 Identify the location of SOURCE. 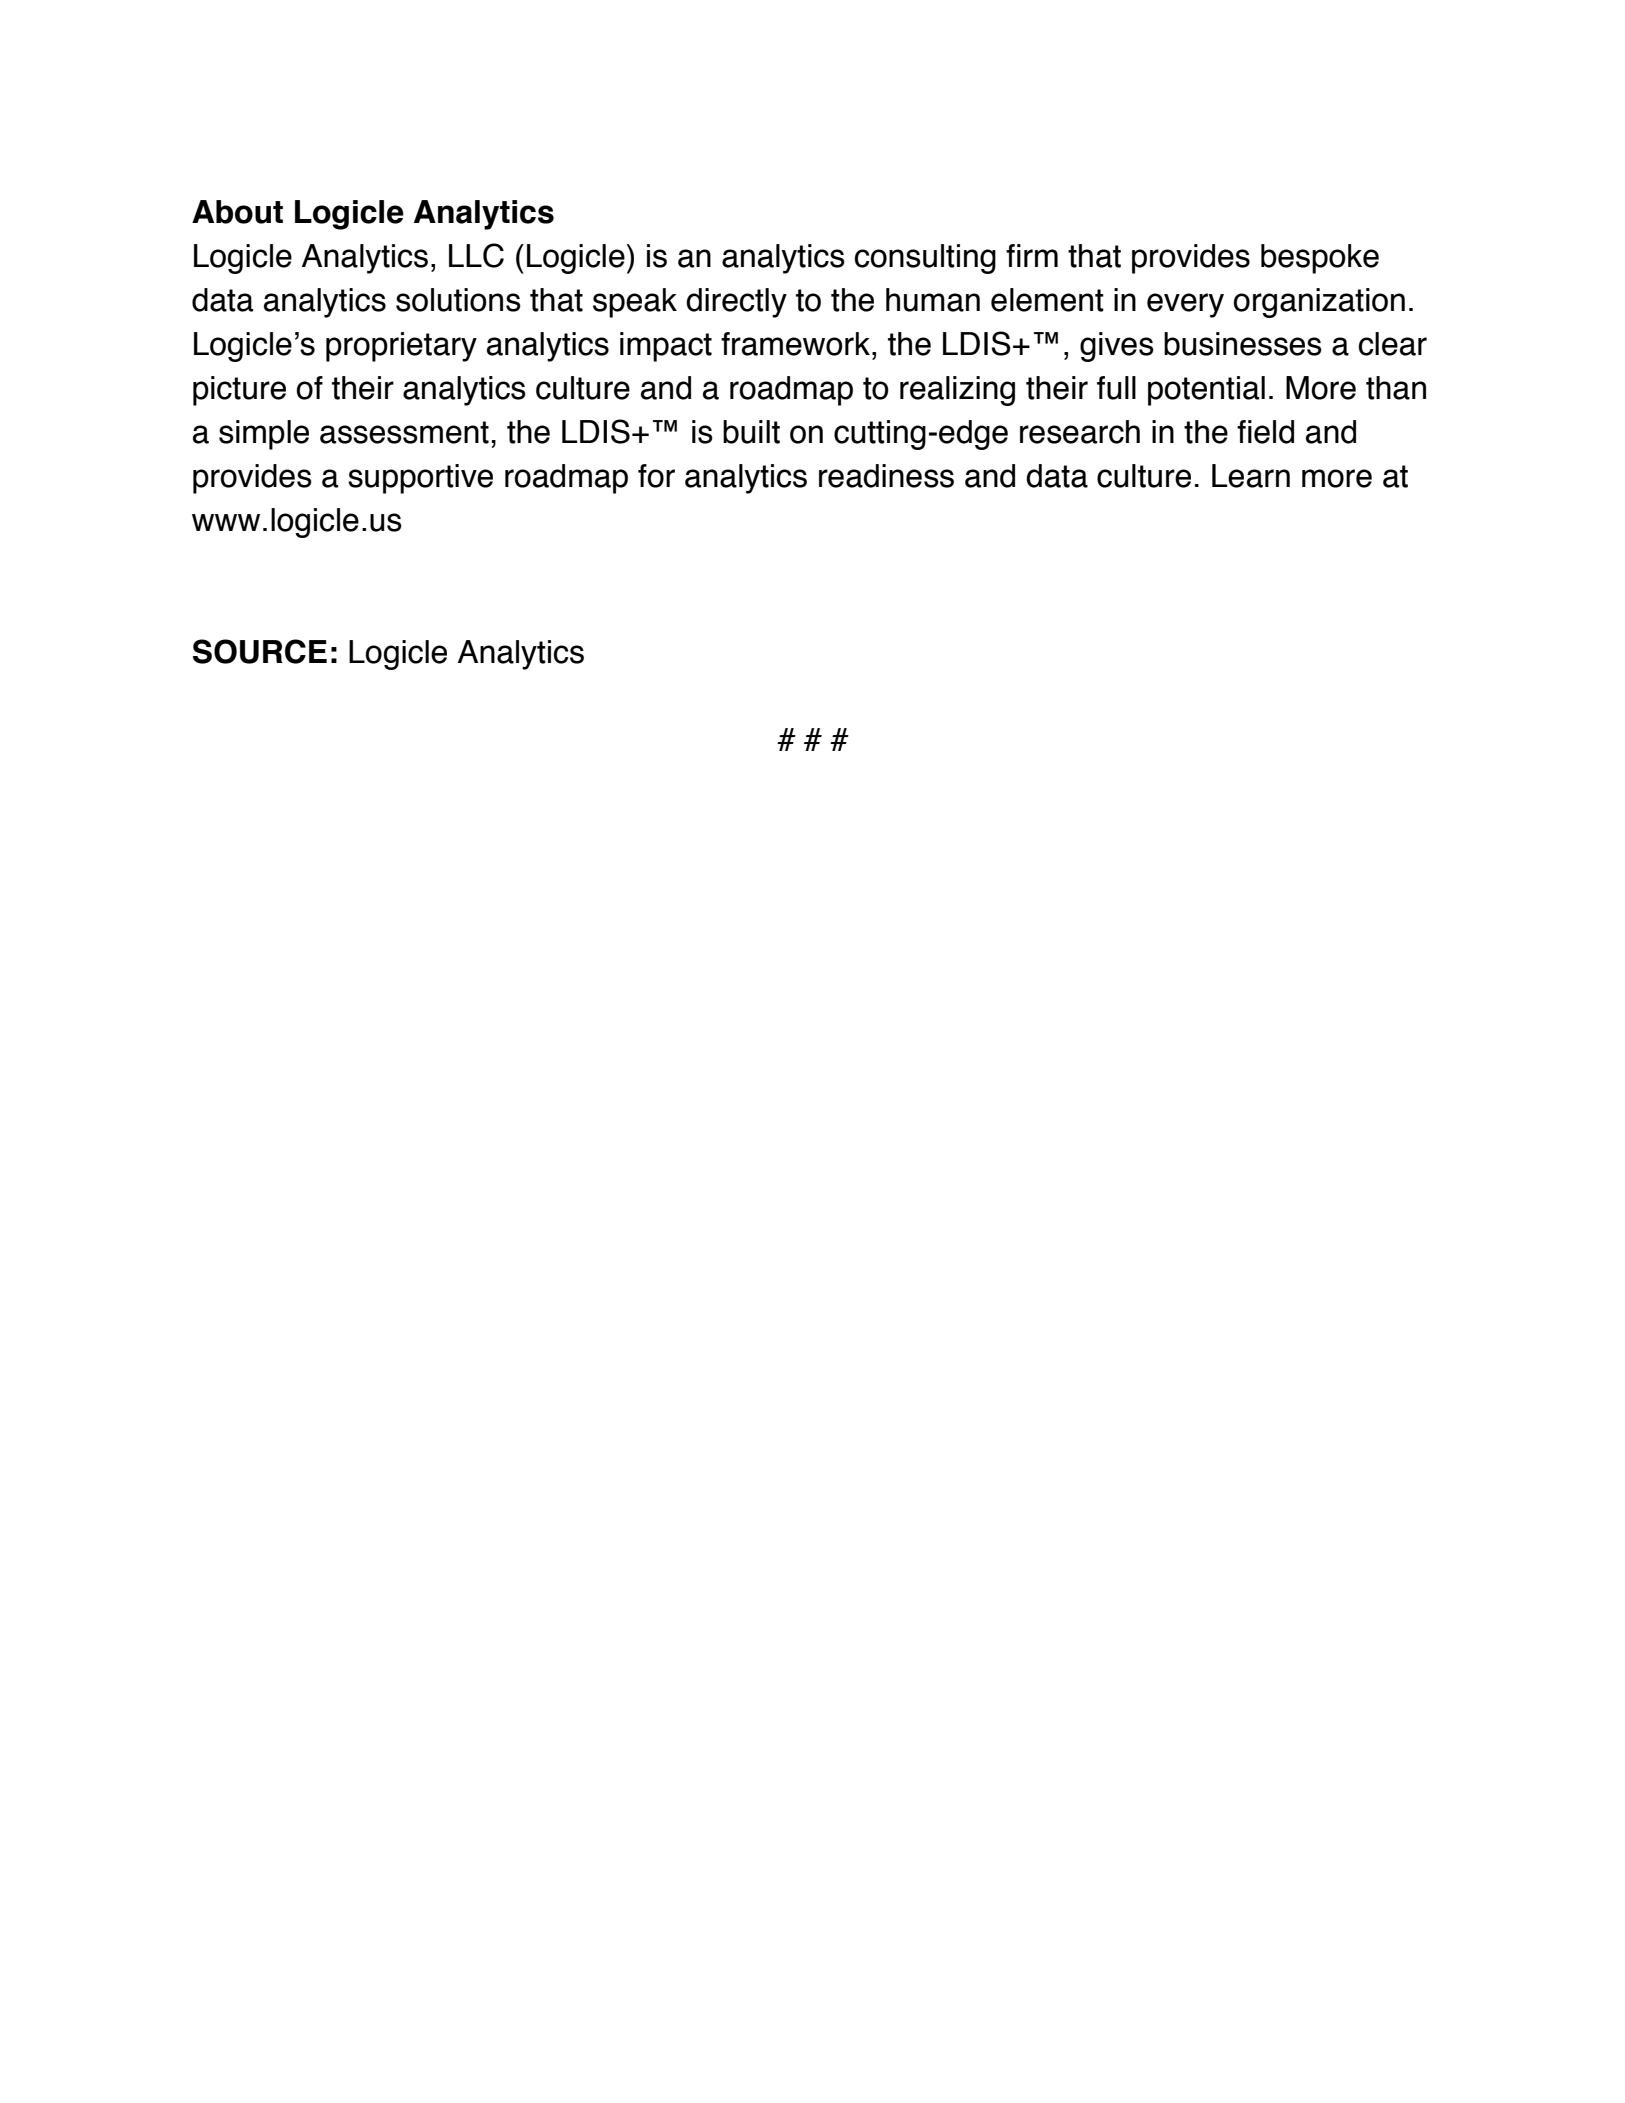
(260, 651).
